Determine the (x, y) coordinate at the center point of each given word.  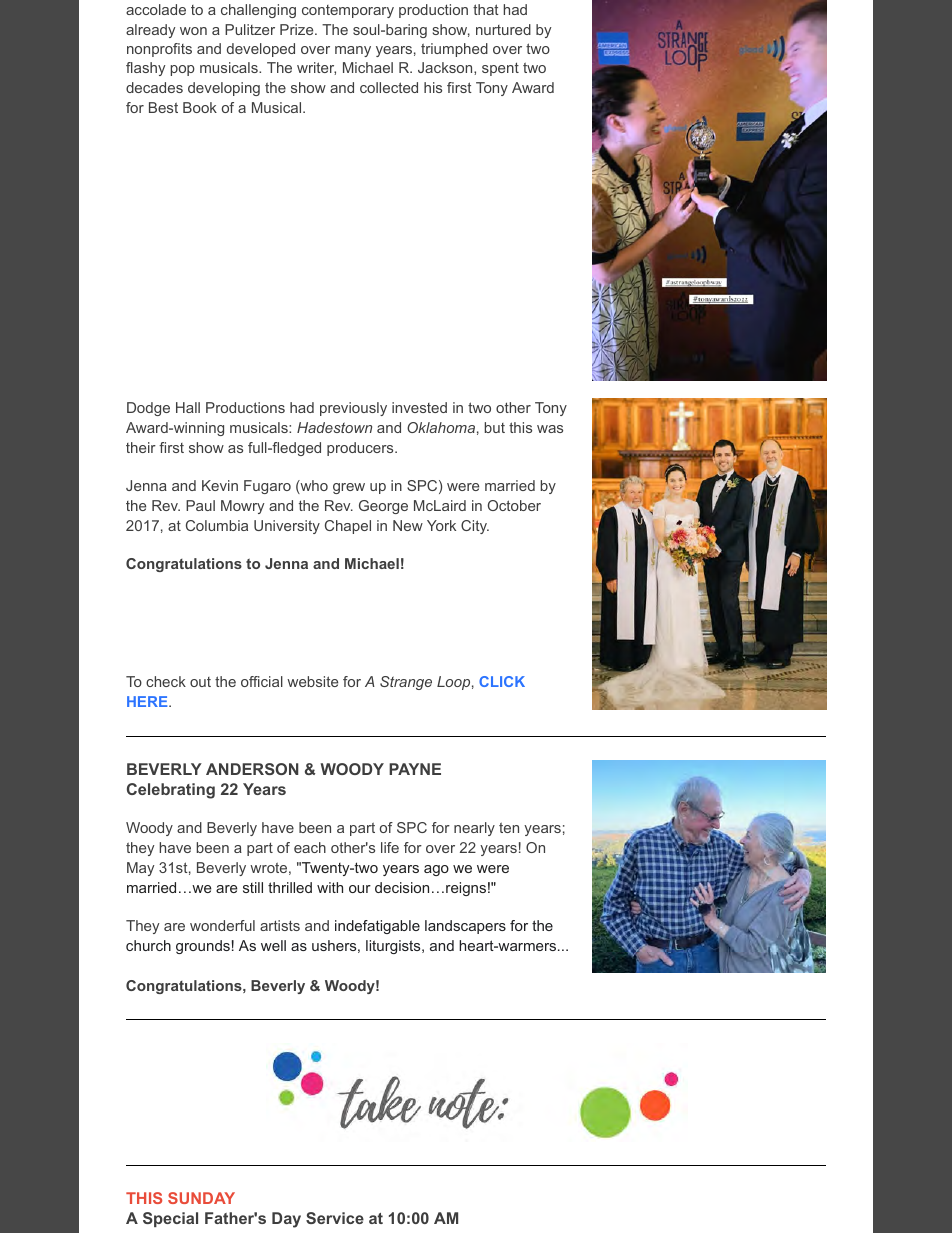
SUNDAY (201, 1198)
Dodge (148, 409)
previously (353, 409)
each (310, 847)
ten (509, 827)
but (494, 427)
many (353, 51)
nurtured (503, 29)
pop (182, 70)
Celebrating (171, 791)
